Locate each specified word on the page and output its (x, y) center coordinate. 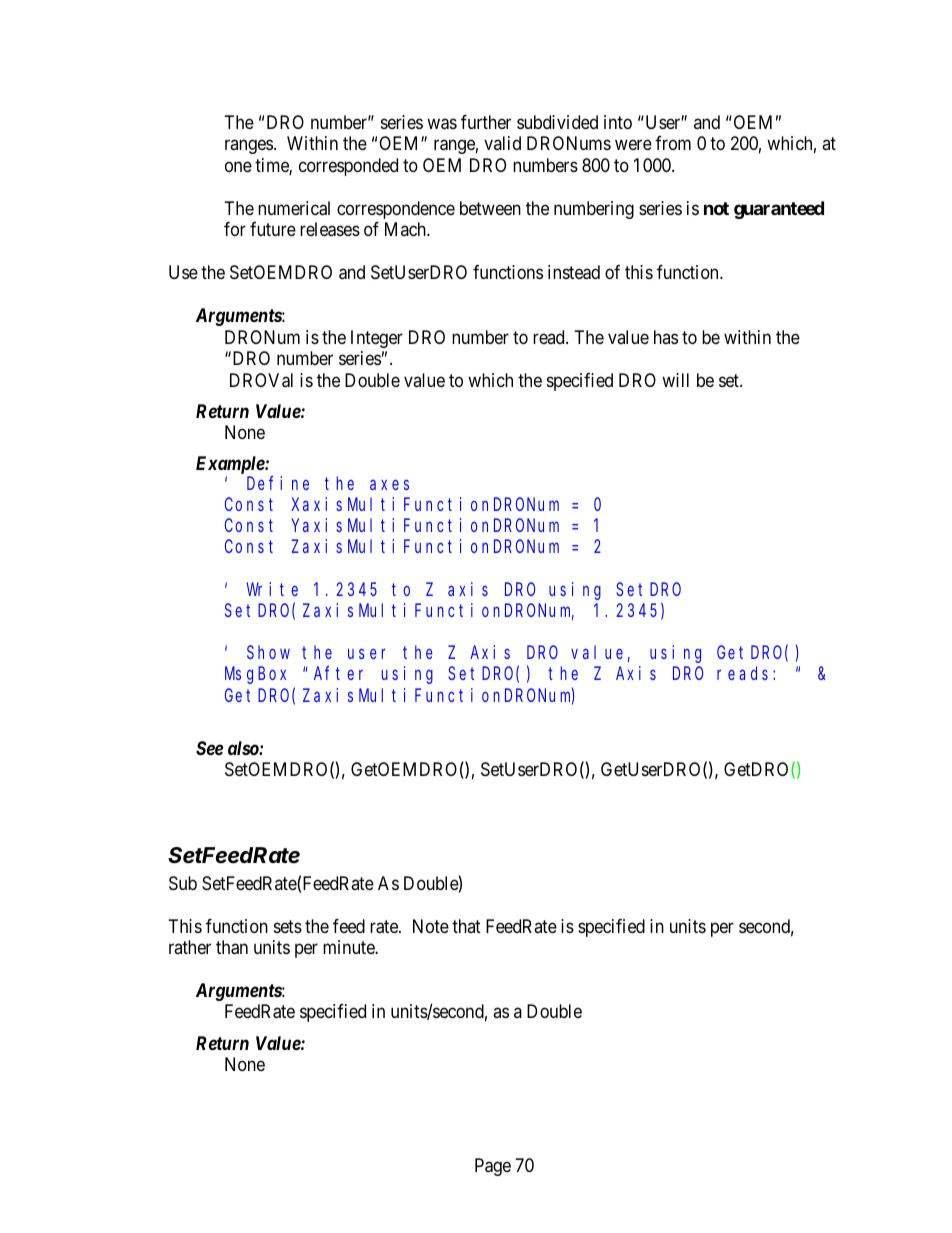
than (232, 947)
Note (431, 926)
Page (493, 1167)
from (673, 143)
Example (231, 466)
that (466, 926)
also (244, 748)
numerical (294, 208)
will (675, 380)
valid (502, 143)
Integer (377, 339)
